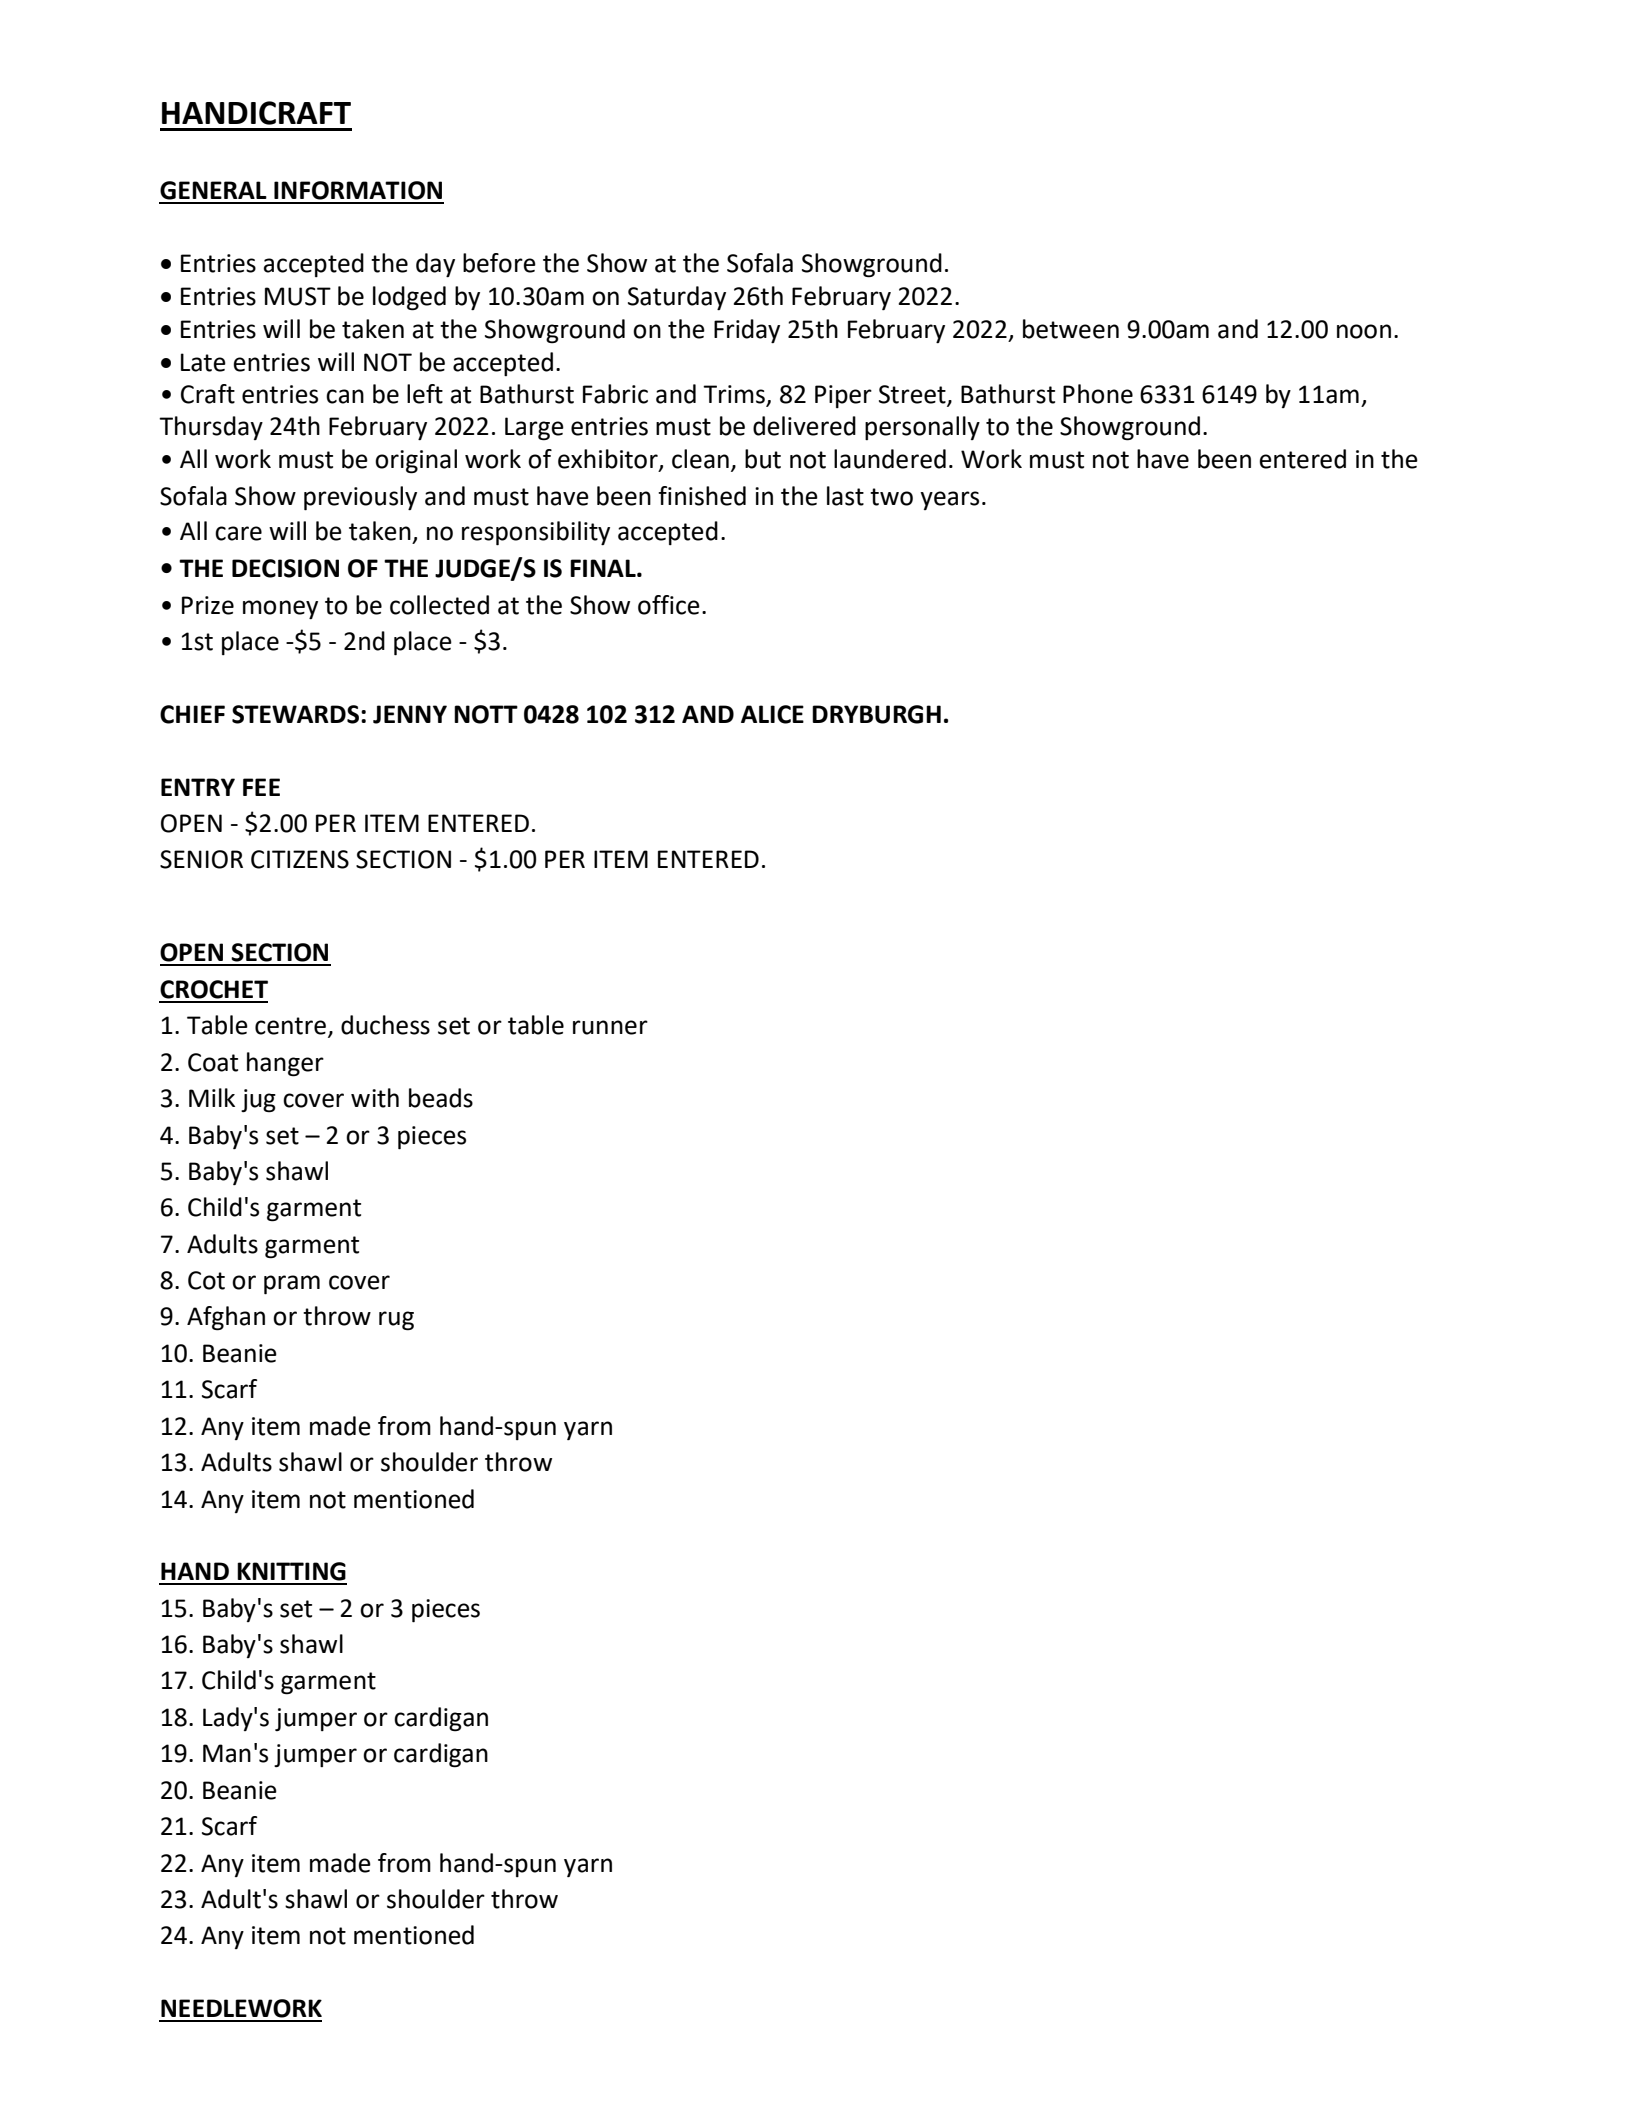  What do you see at coordinates (396, 1321) in the screenshot?
I see `rug` at bounding box center [396, 1321].
